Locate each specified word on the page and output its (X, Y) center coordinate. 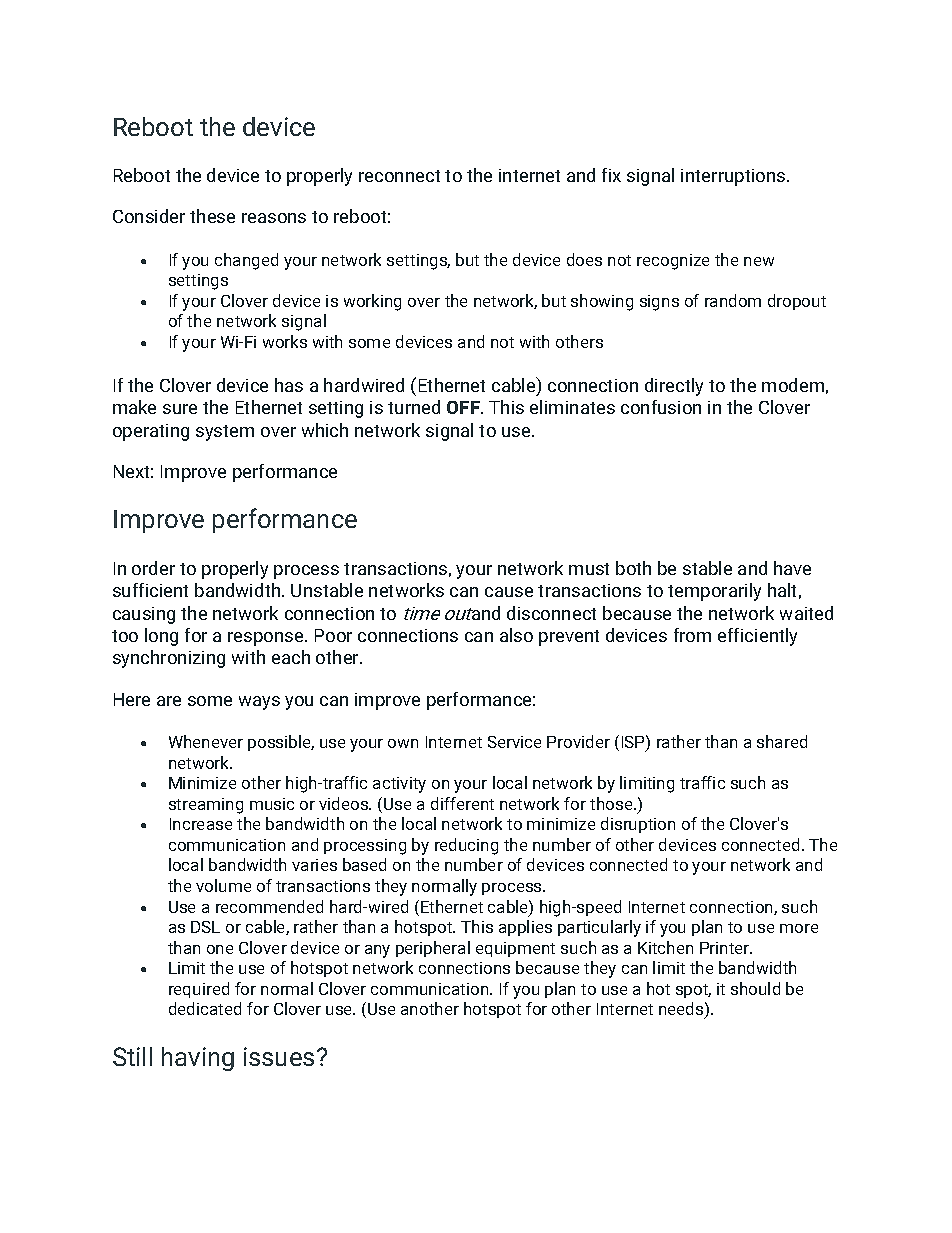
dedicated (205, 1008)
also (516, 635)
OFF (464, 407)
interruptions (734, 177)
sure (180, 409)
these (212, 216)
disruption (638, 825)
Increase (201, 824)
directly (674, 387)
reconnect (399, 176)
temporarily (714, 592)
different (462, 803)
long (161, 637)
